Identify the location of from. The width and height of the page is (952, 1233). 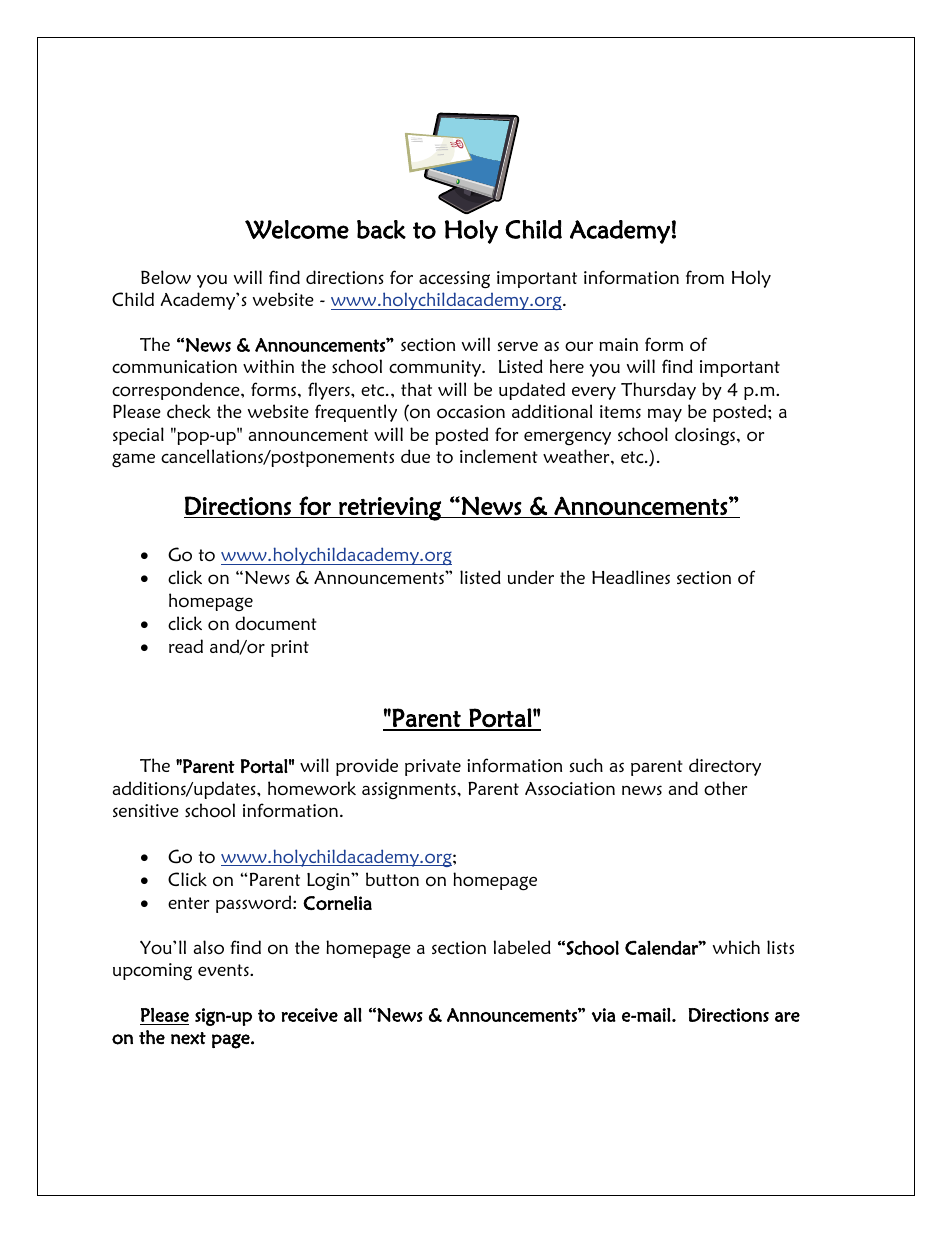
(705, 277).
